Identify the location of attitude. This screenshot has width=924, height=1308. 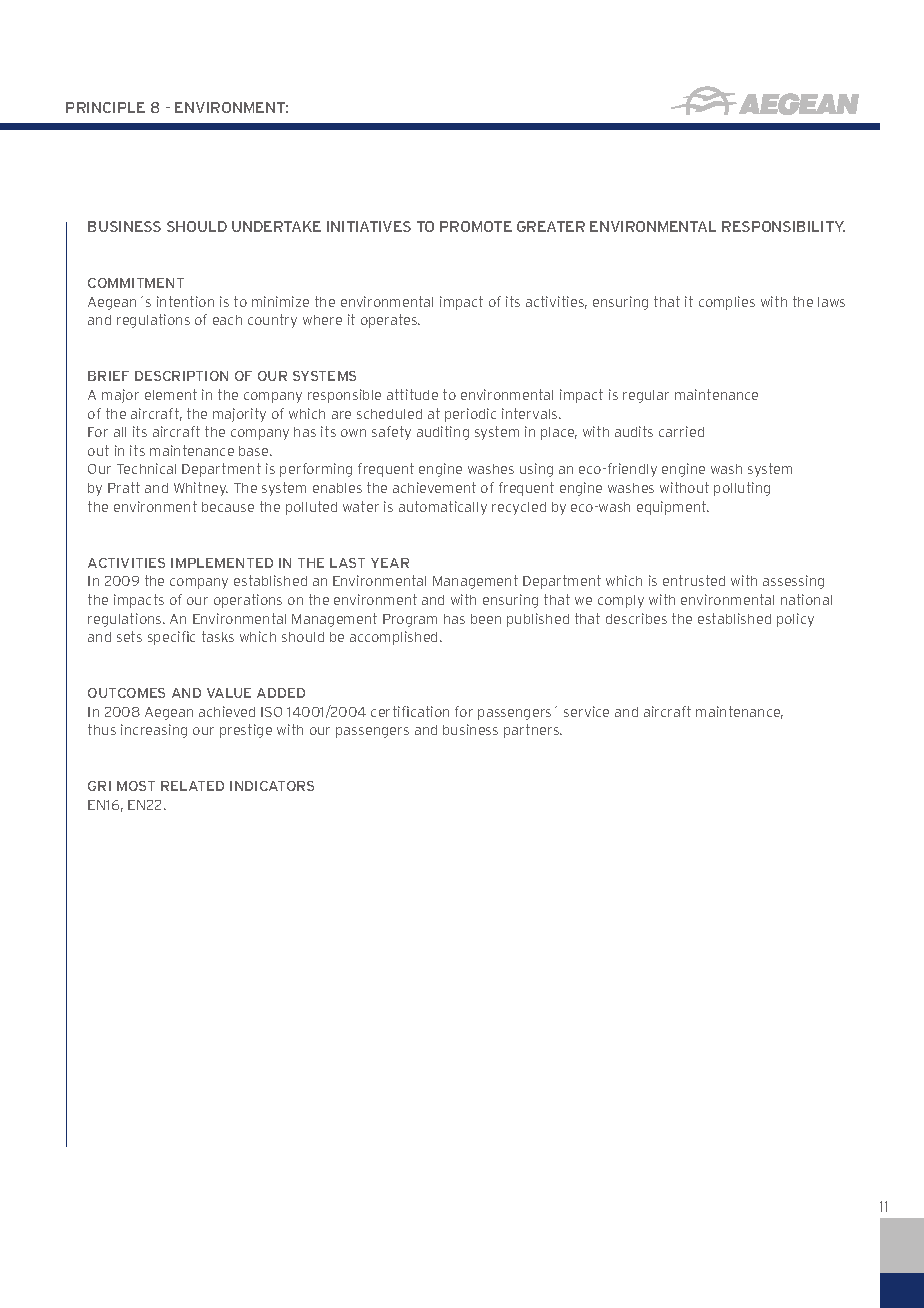
(412, 394).
